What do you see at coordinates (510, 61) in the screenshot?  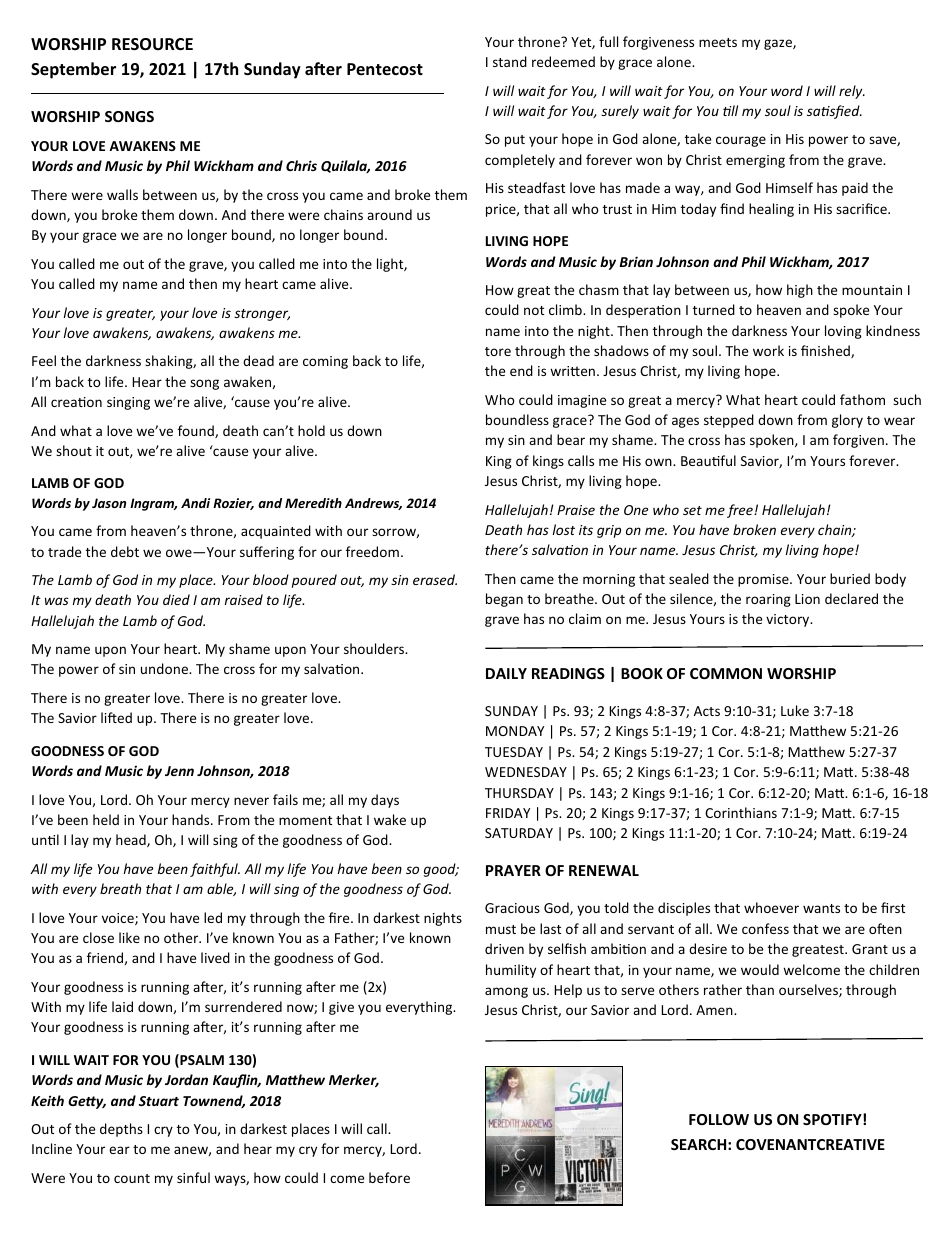 I see `stand` at bounding box center [510, 61].
